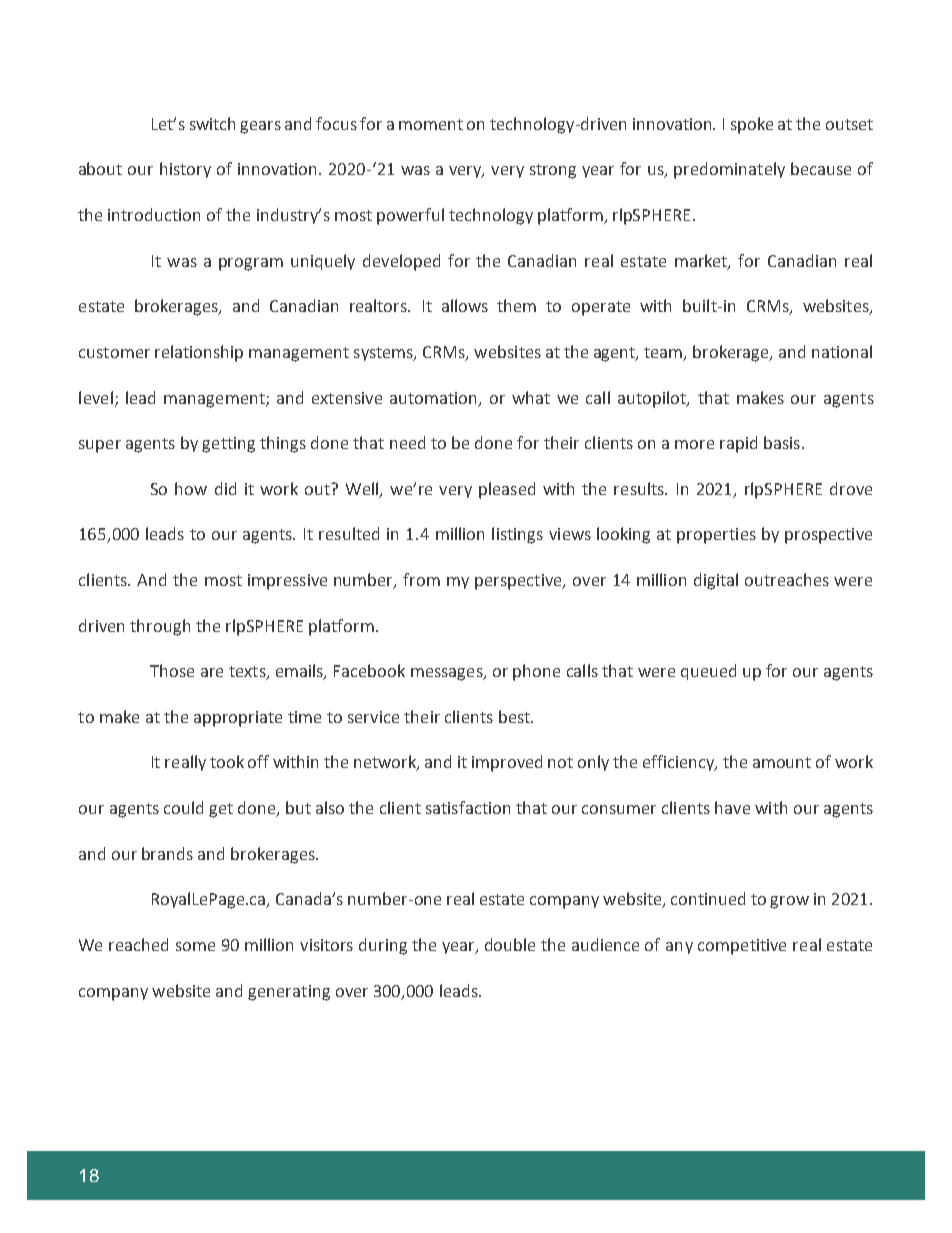  What do you see at coordinates (742, 947) in the screenshot?
I see `competitive` at bounding box center [742, 947].
